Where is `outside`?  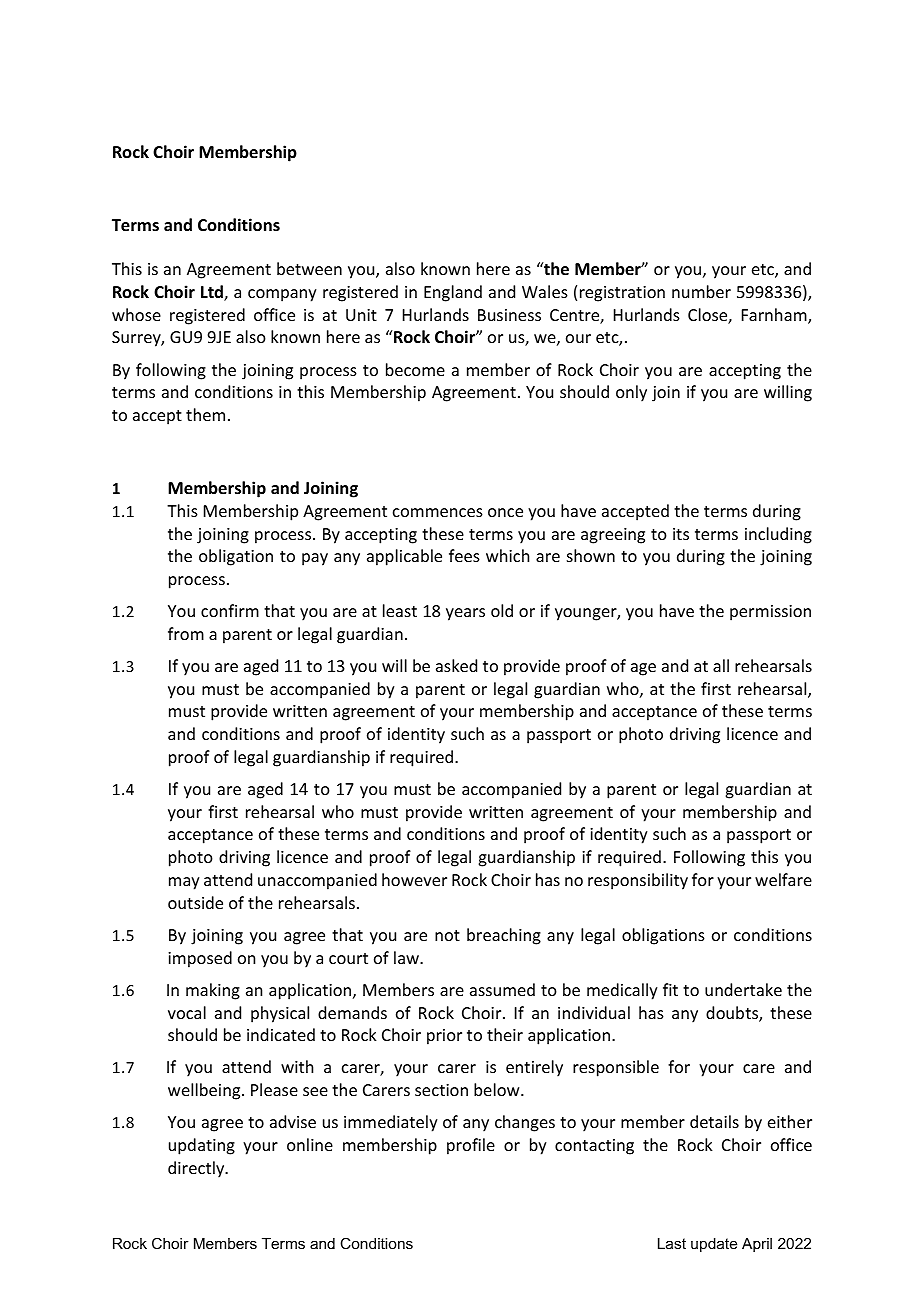
outside is located at coordinates (195, 902).
